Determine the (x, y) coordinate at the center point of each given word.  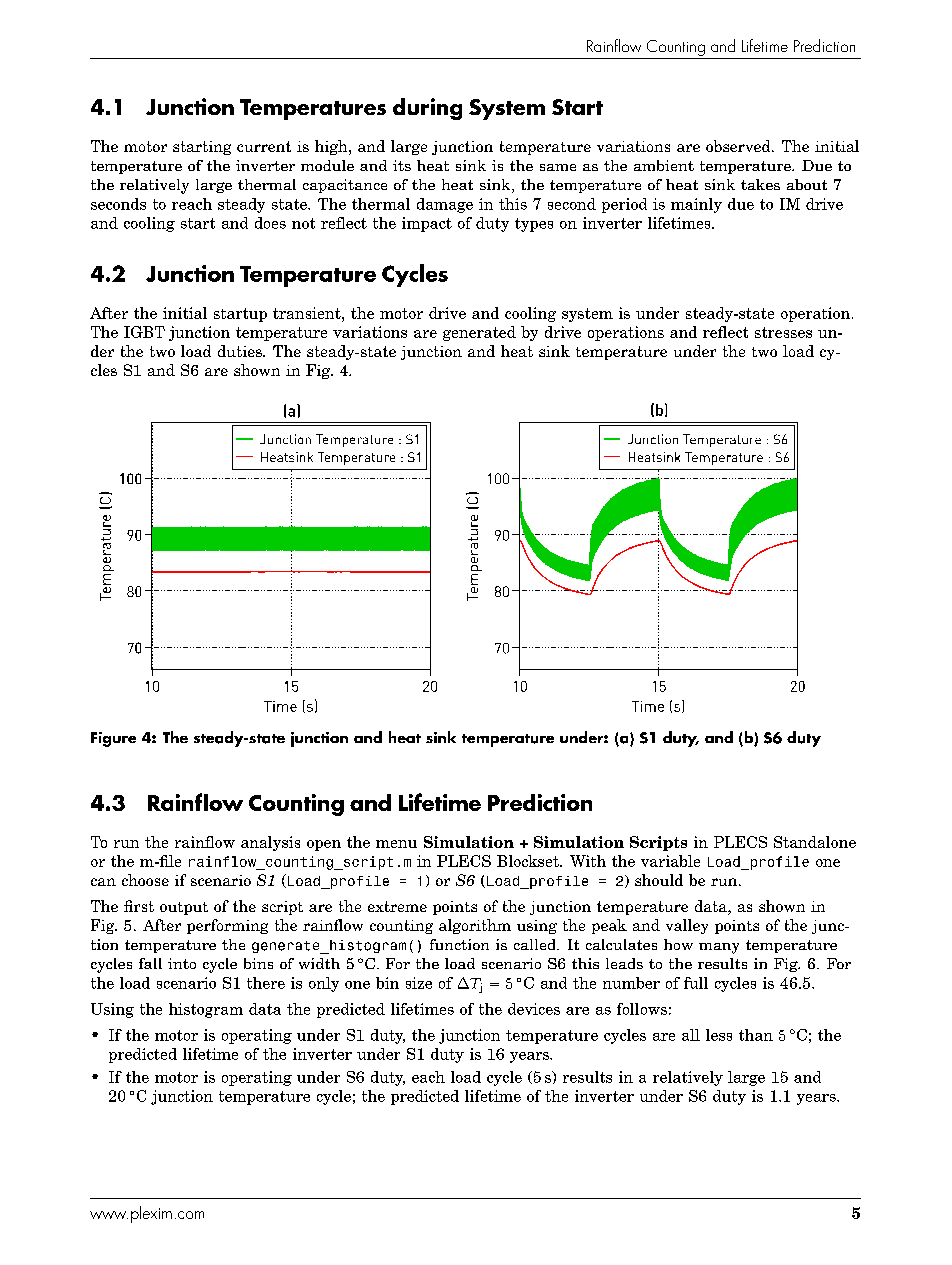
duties (241, 351)
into (182, 963)
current (264, 146)
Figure (113, 739)
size (419, 983)
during (427, 109)
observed (739, 146)
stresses (783, 332)
